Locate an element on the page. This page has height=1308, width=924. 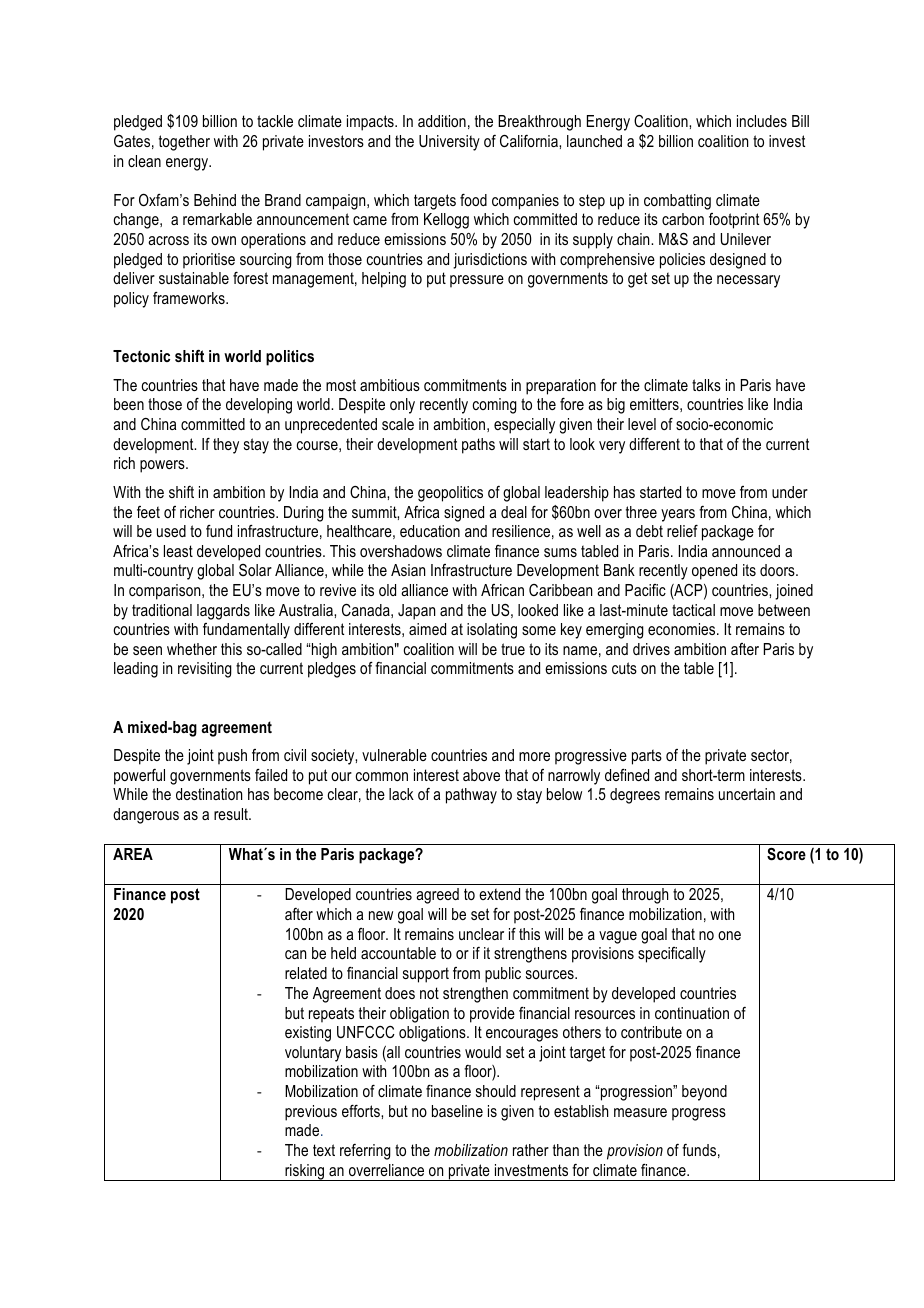
risking is located at coordinates (305, 1172).
